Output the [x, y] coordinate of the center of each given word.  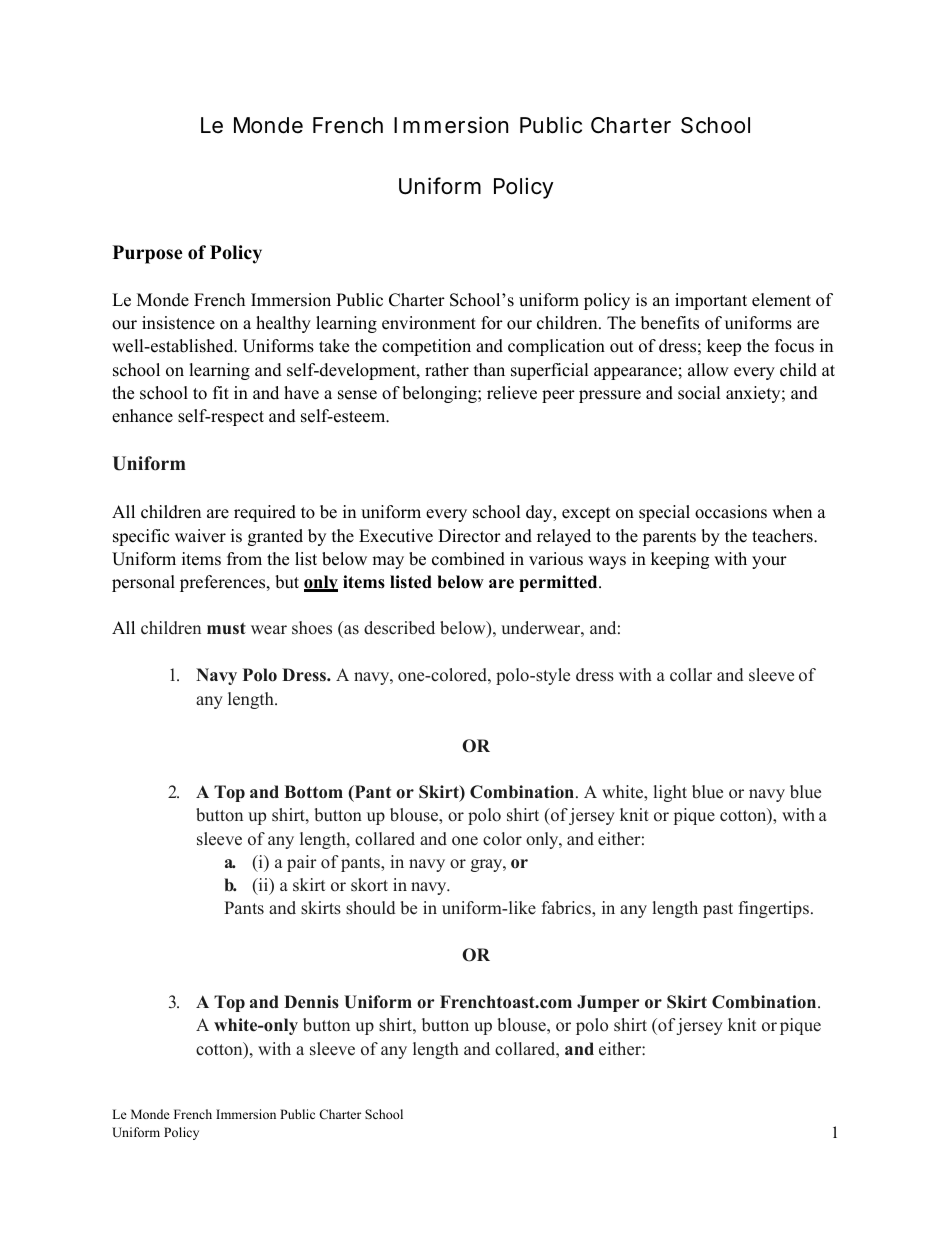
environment [429, 323]
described [399, 628]
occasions [731, 512]
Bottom [314, 792]
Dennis [311, 1002]
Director [469, 536]
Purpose [148, 254]
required [265, 513]
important [711, 301]
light [670, 793]
